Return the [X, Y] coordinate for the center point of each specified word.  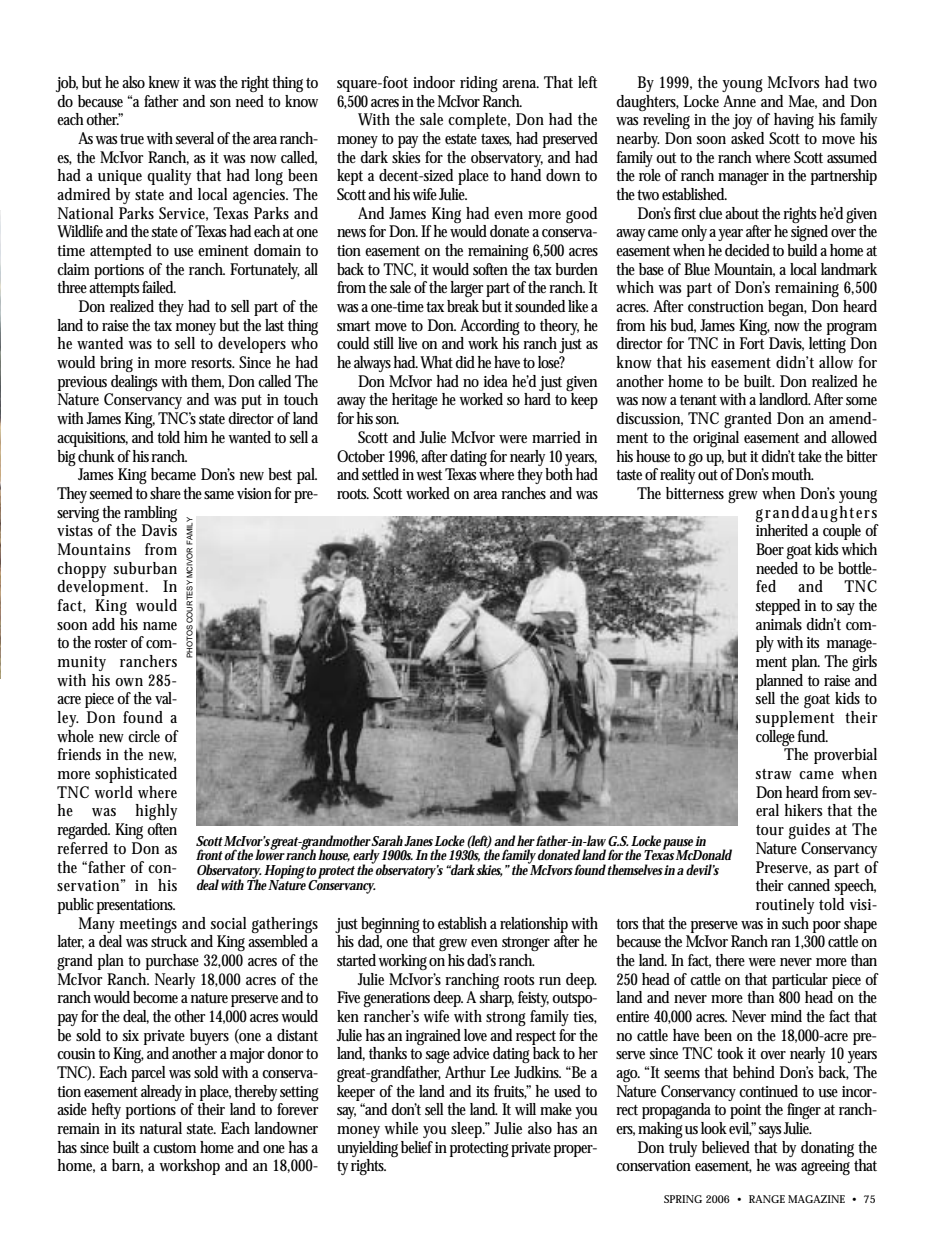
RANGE [767, 1199]
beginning [392, 925]
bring [116, 364]
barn [127, 1166]
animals [779, 624]
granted [748, 420]
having [794, 121]
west [429, 475]
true [133, 139]
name [160, 626]
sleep [468, 1130]
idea [495, 381]
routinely [785, 906]
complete [479, 121]
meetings [148, 925]
